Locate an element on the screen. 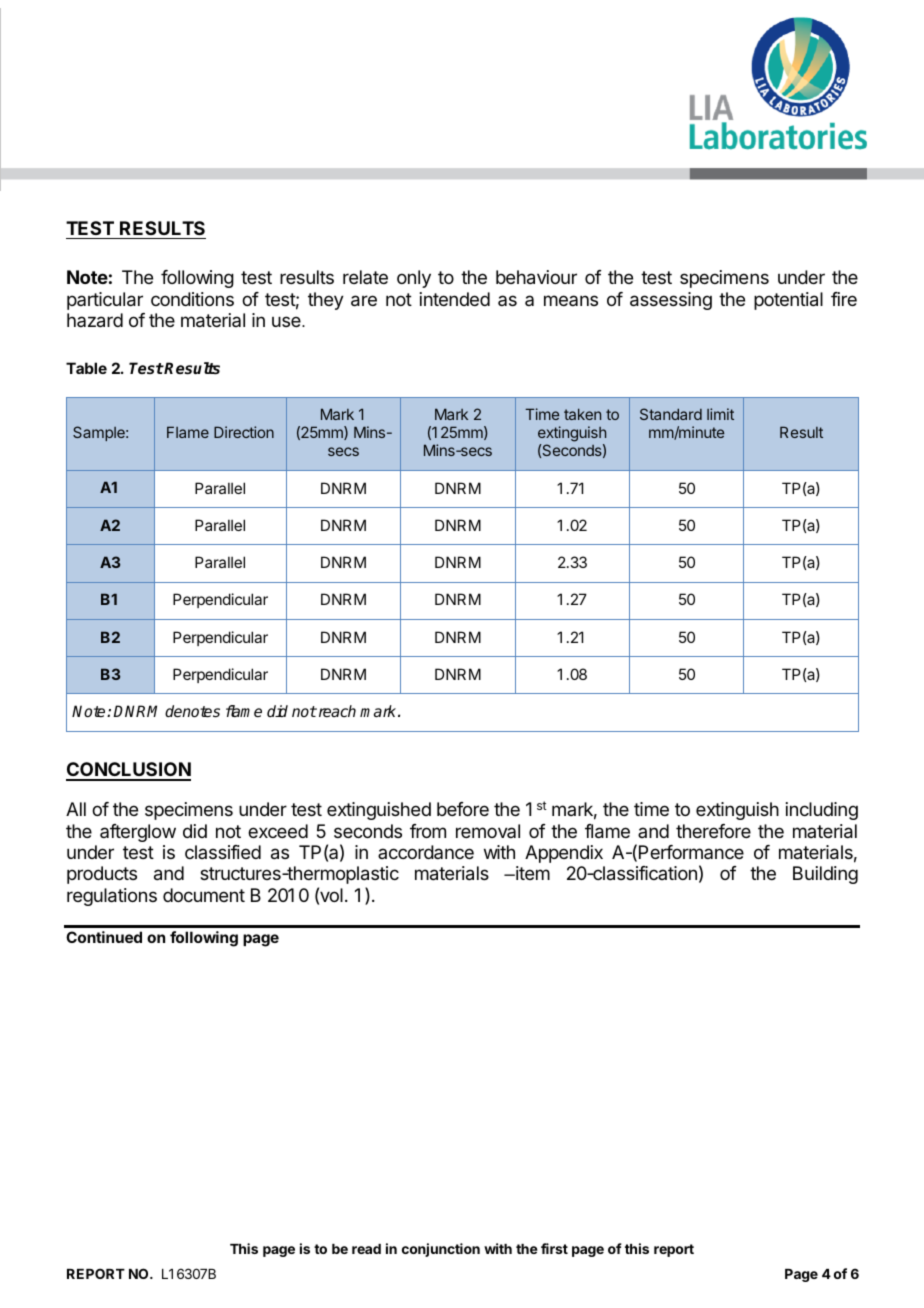 Image resolution: width=924 pixels, height=1308 pixels. before is located at coordinates (463, 809).
